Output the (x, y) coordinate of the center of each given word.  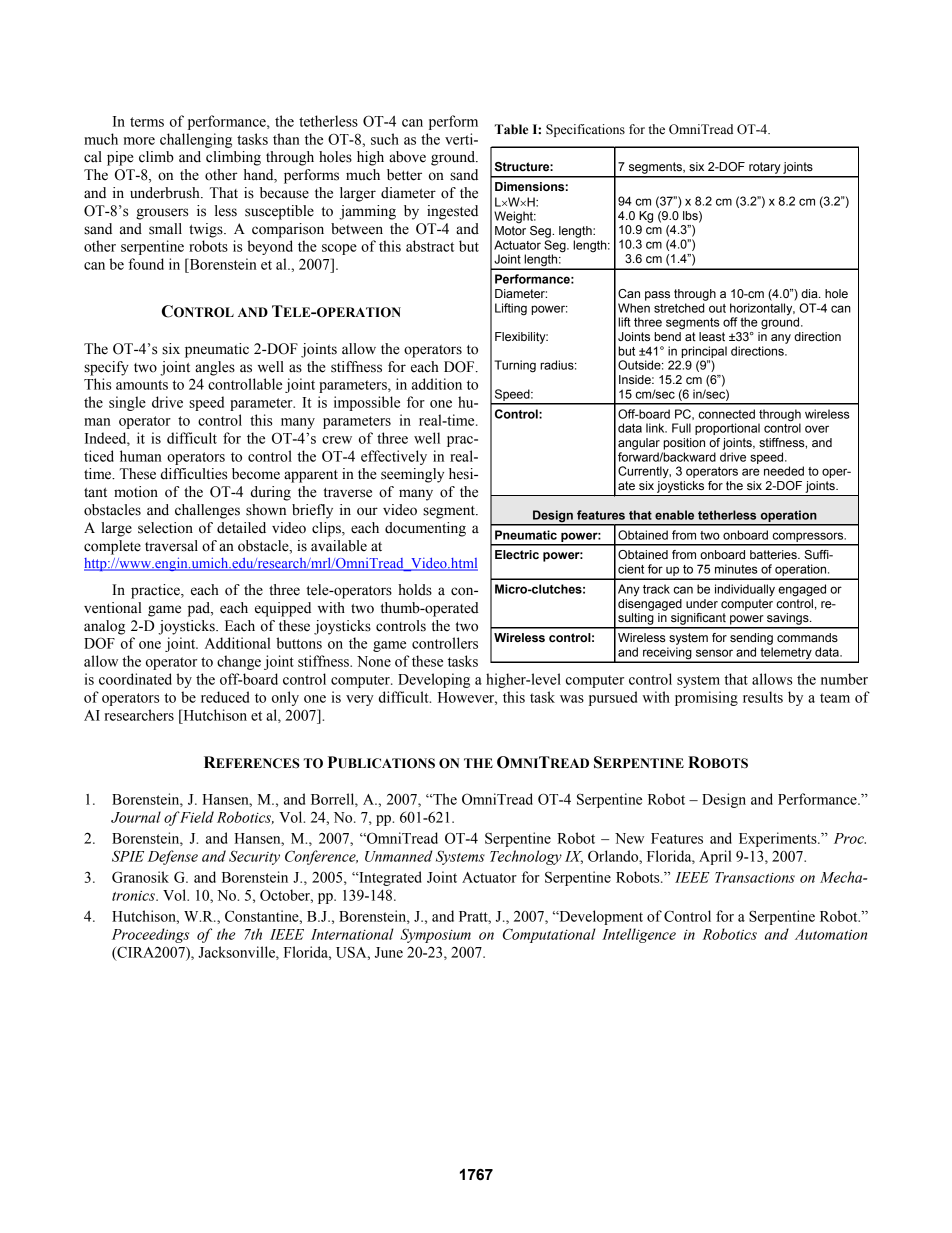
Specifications (585, 130)
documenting (425, 529)
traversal (171, 546)
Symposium (435, 935)
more (139, 141)
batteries (774, 554)
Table (511, 129)
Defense (173, 857)
